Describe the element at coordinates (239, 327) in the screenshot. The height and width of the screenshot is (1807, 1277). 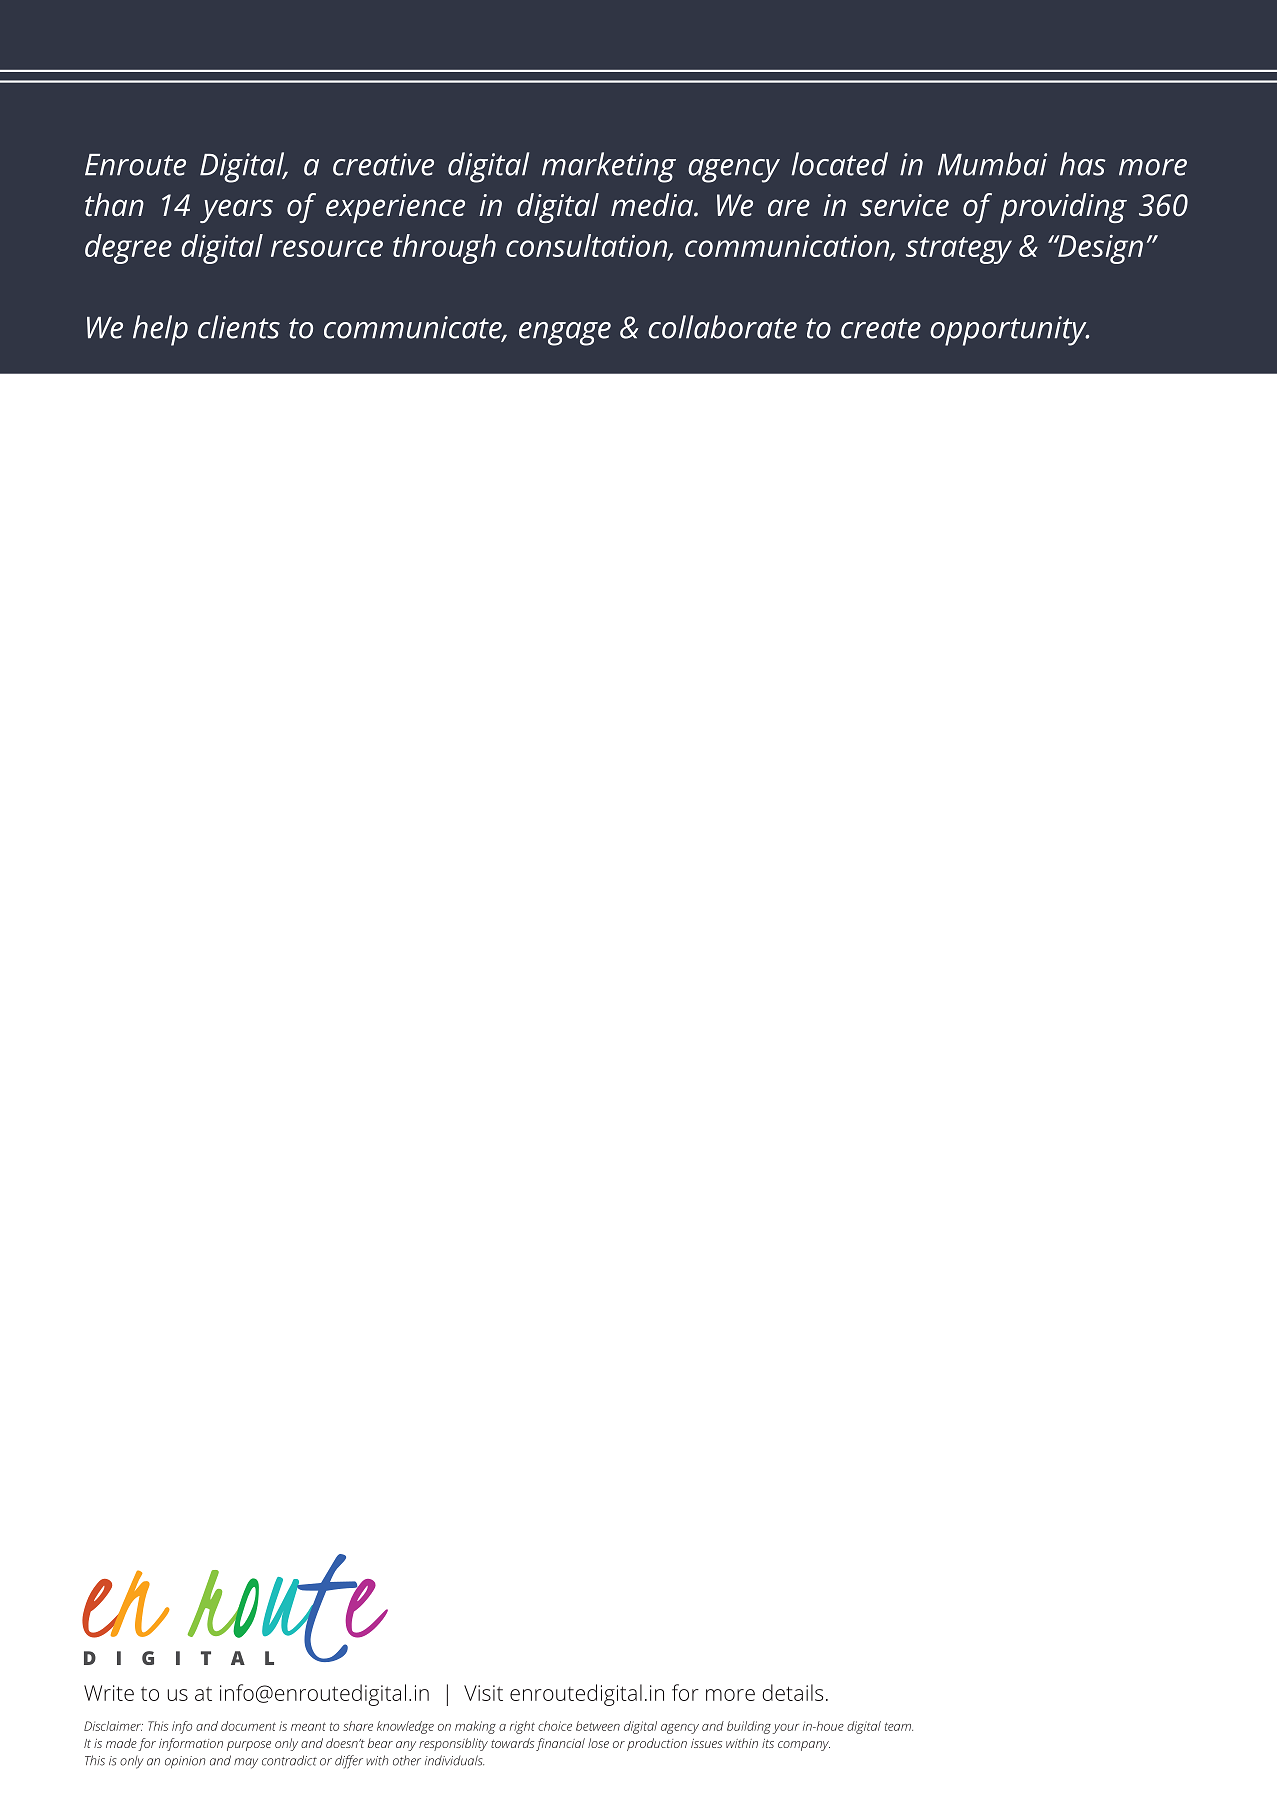
I see `clients` at that location.
